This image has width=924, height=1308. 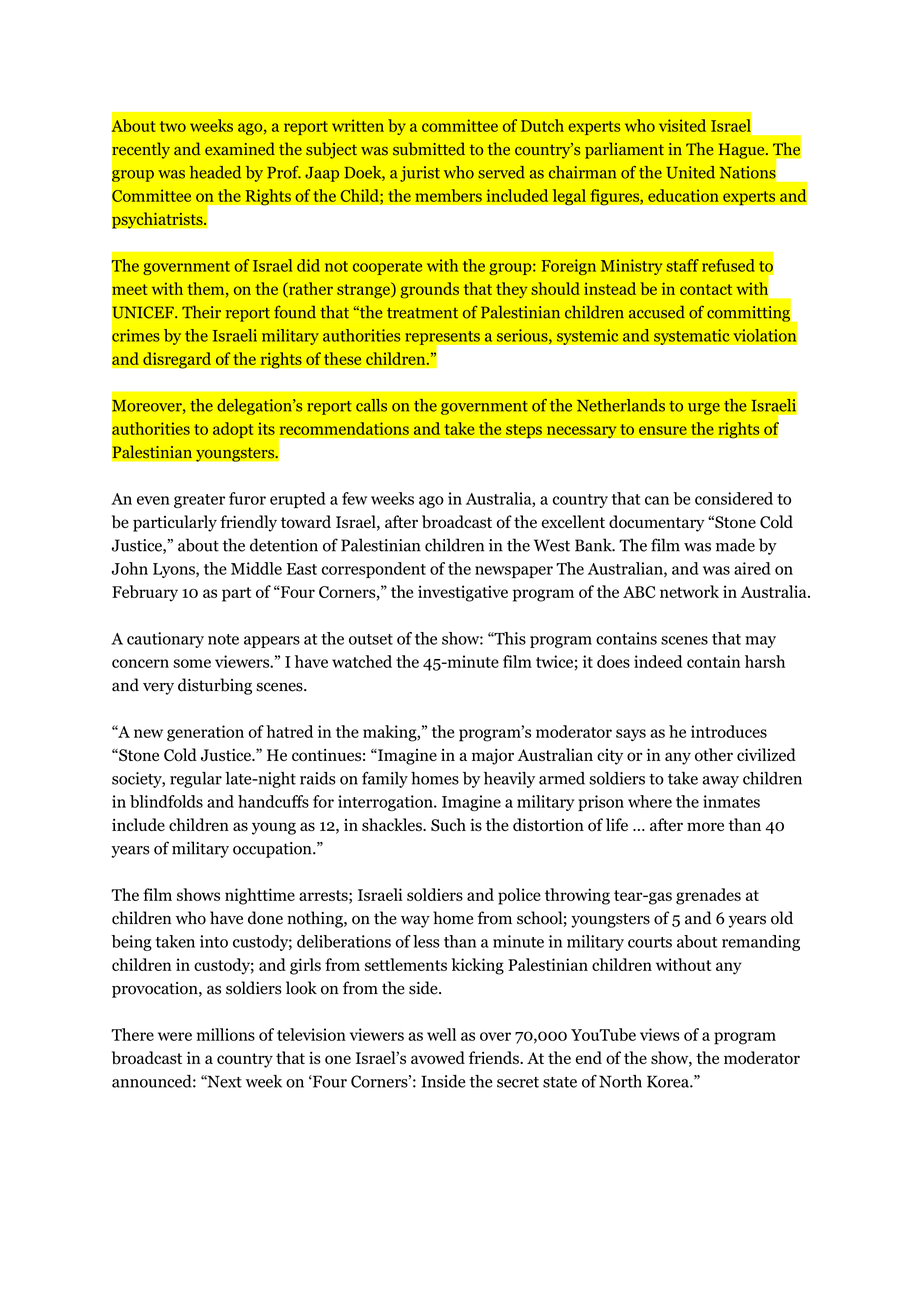 What do you see at coordinates (438, 1058) in the image?
I see `avowed` at bounding box center [438, 1058].
